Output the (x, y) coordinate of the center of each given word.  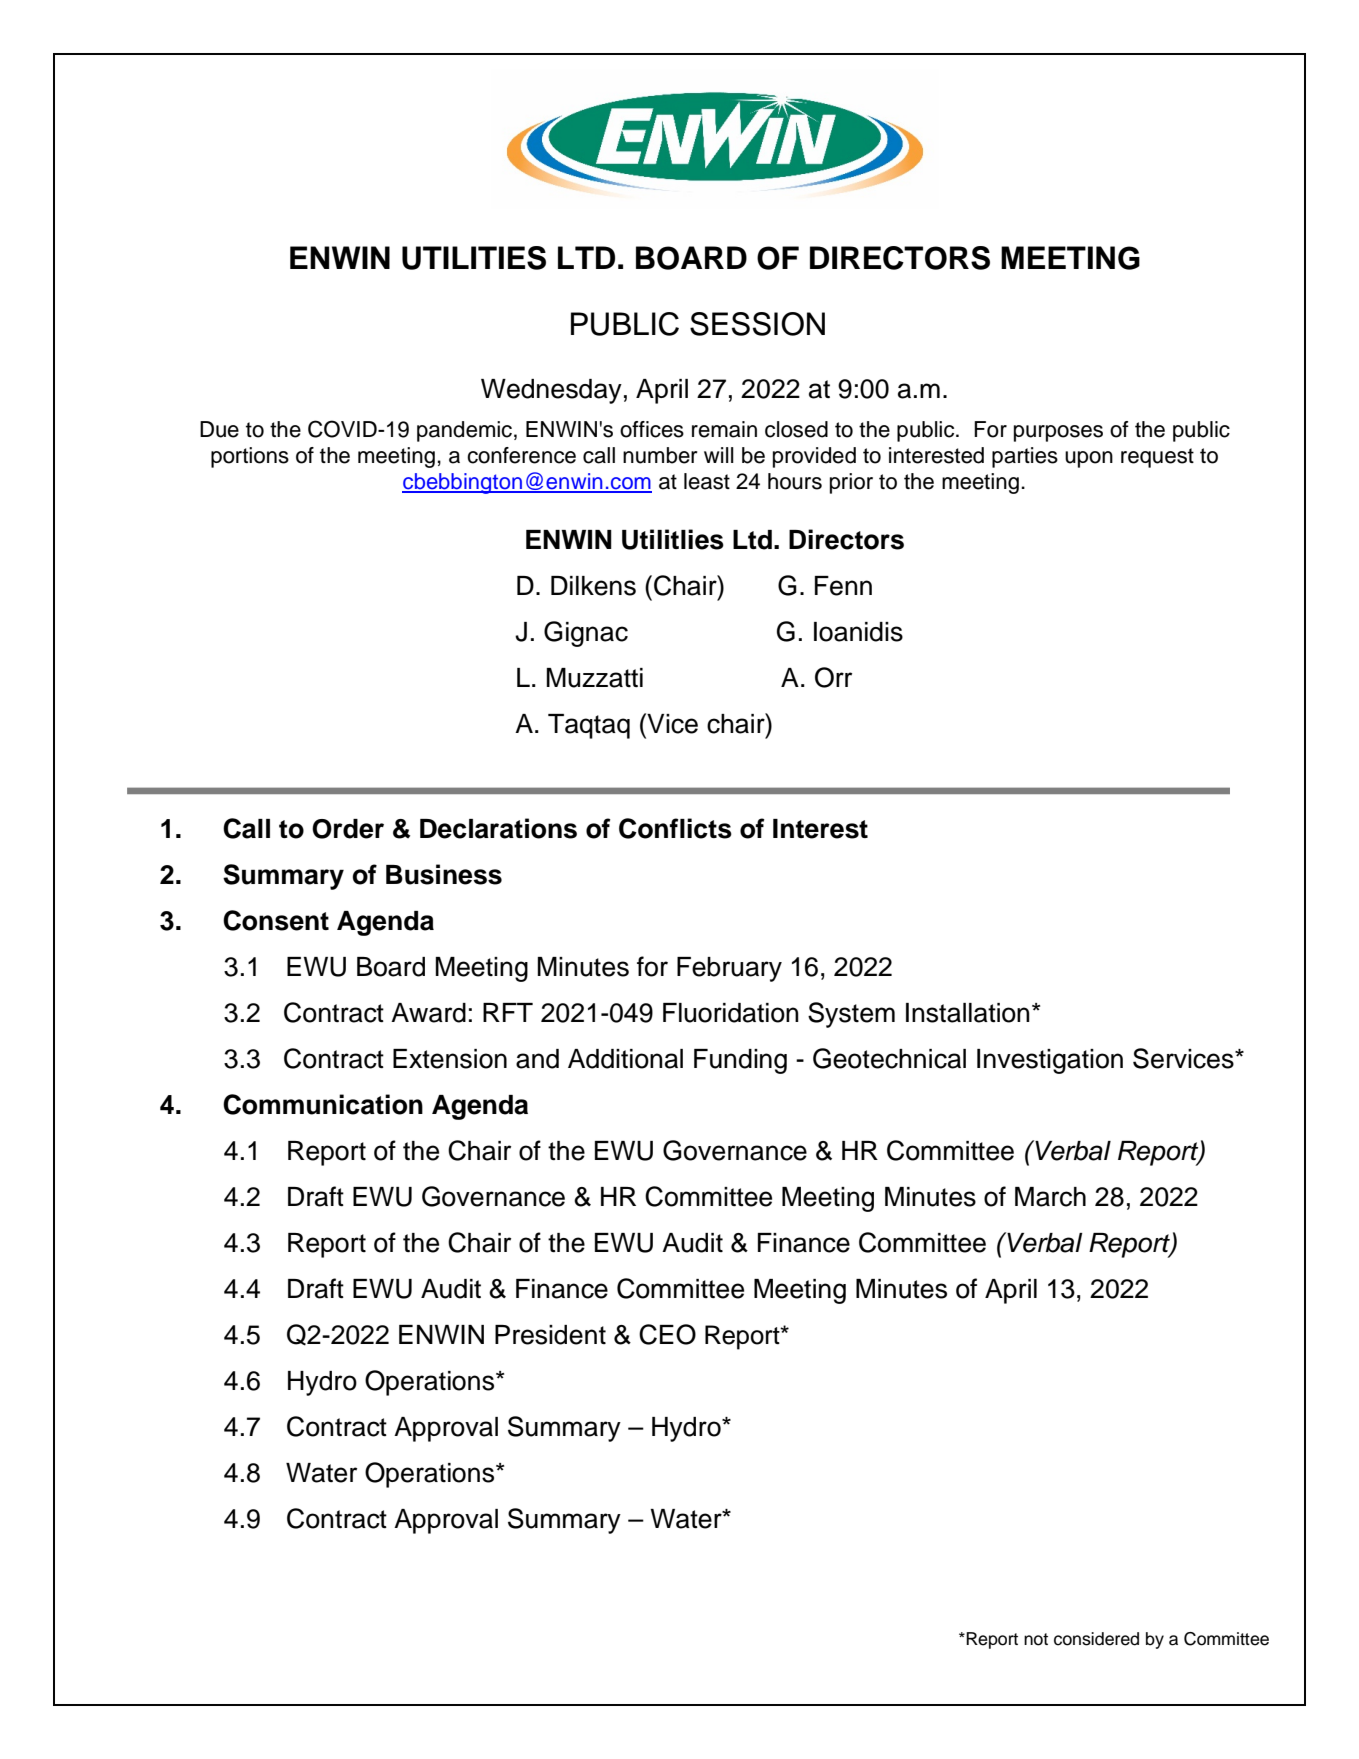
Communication (323, 1104)
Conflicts (675, 828)
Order (348, 829)
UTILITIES (474, 258)
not (1036, 1639)
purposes (1058, 433)
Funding (740, 1061)
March (1050, 1197)
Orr (833, 677)
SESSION (757, 324)
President (550, 1335)
